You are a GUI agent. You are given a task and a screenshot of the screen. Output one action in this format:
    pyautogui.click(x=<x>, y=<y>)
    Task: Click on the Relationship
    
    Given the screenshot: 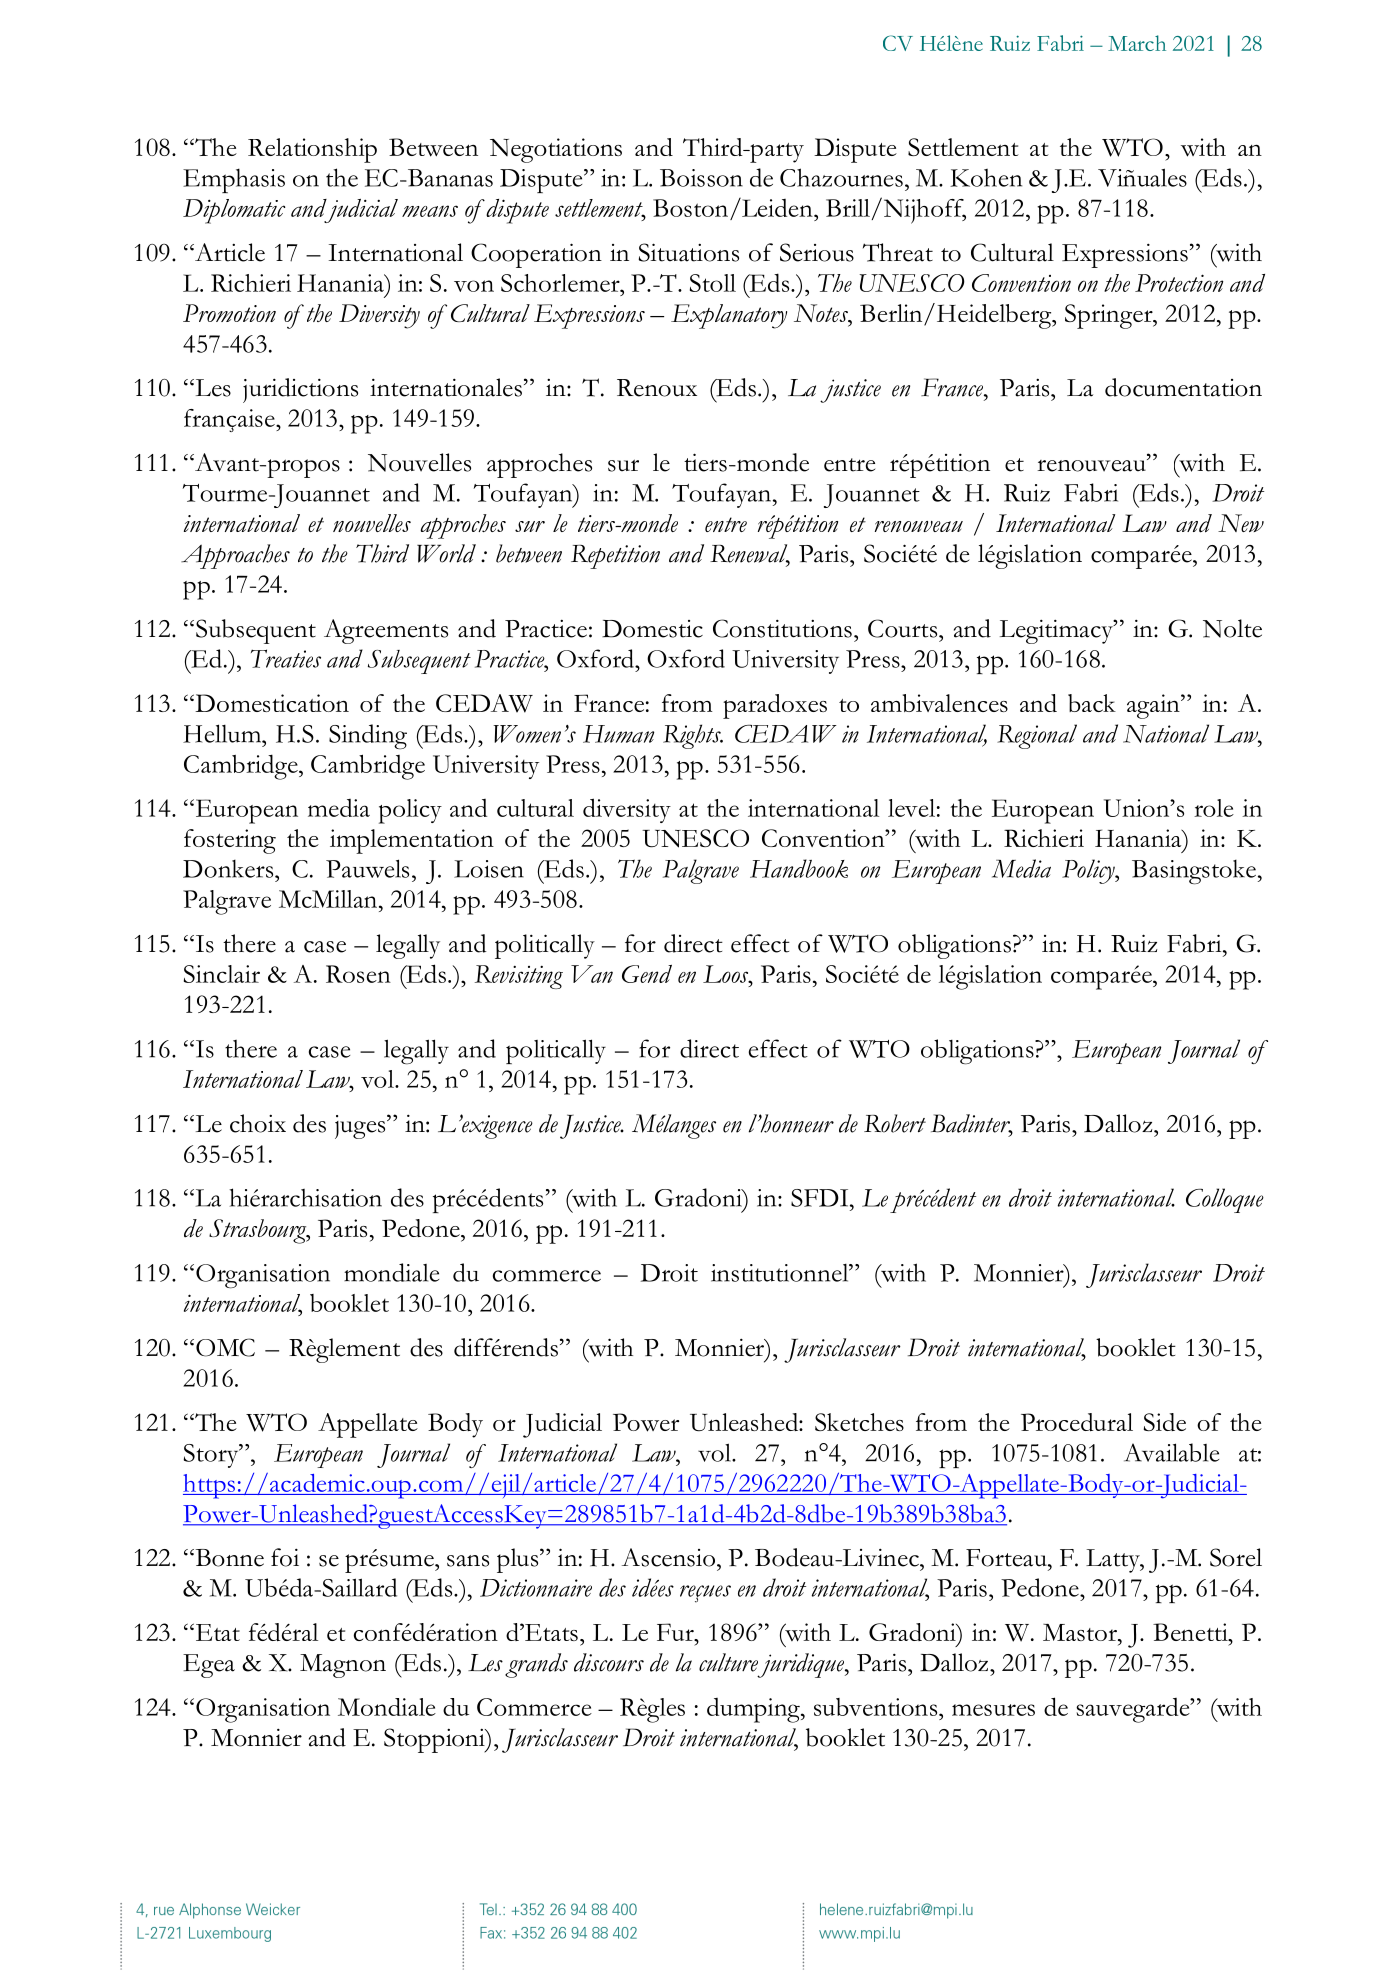 What is the action you would take?
    pyautogui.click(x=312, y=150)
